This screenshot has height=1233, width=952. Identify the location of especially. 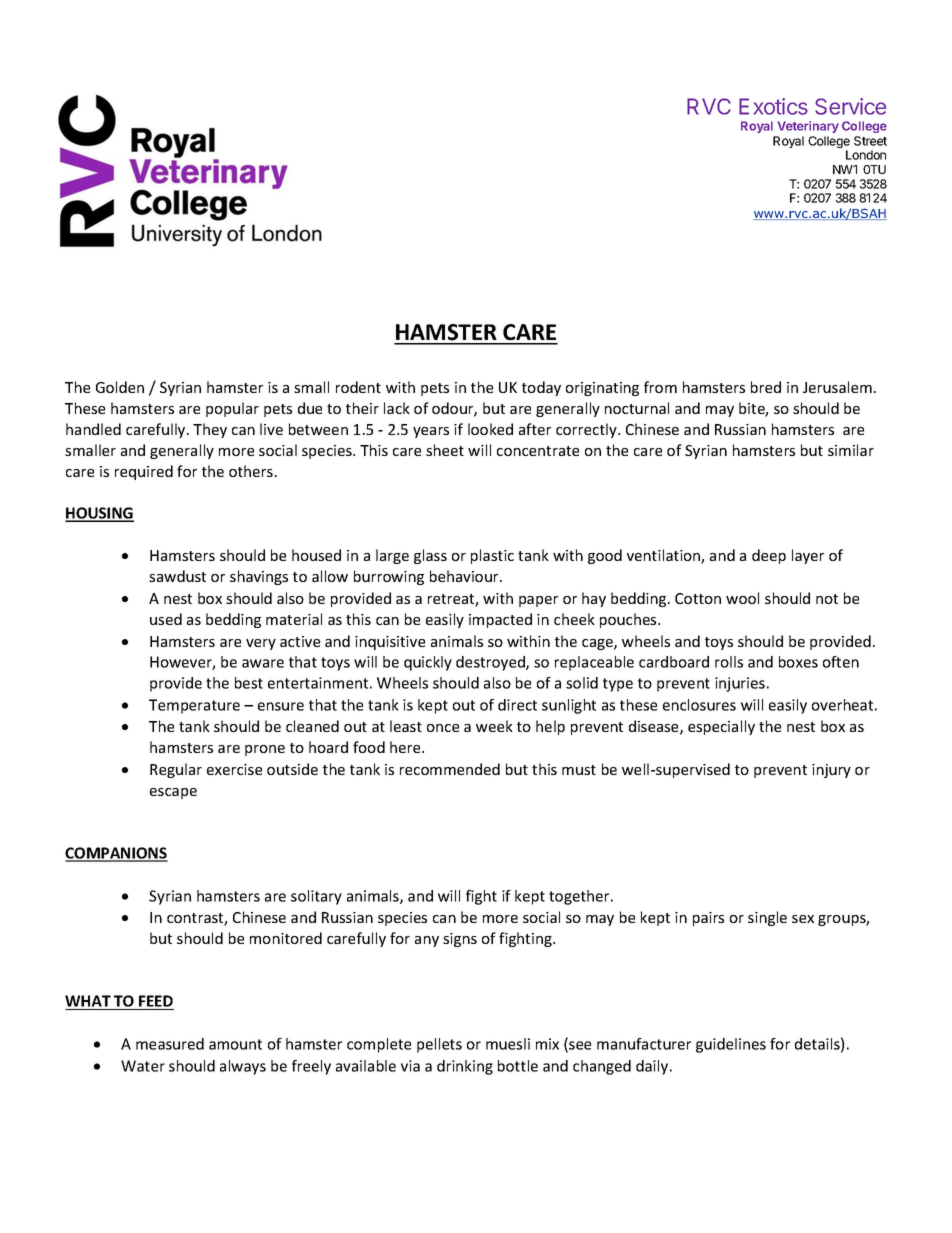
(721, 727).
